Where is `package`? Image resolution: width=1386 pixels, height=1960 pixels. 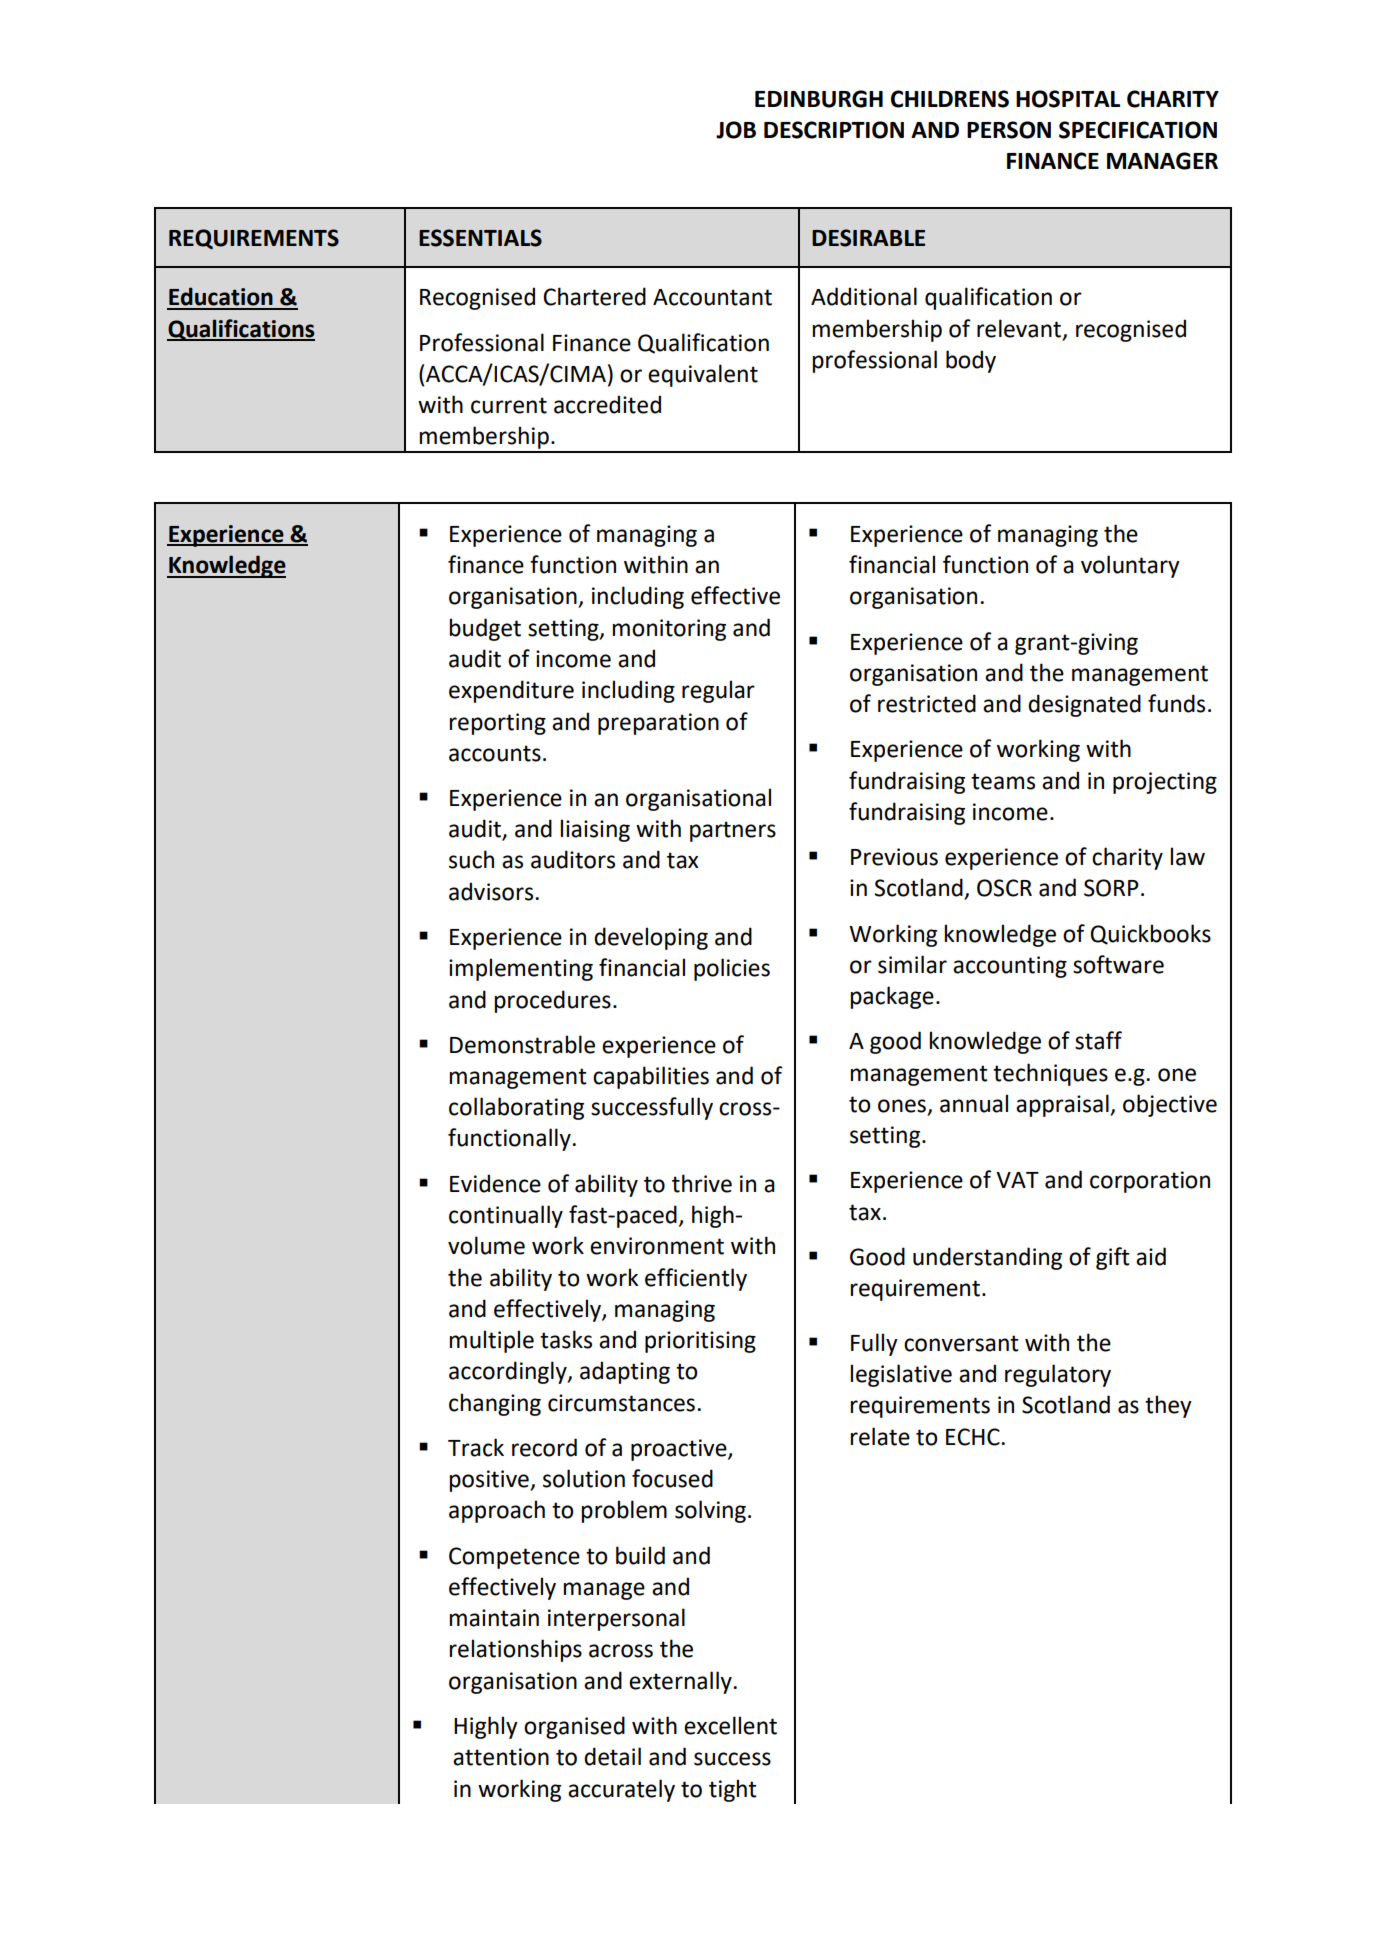 package is located at coordinates (892, 997).
